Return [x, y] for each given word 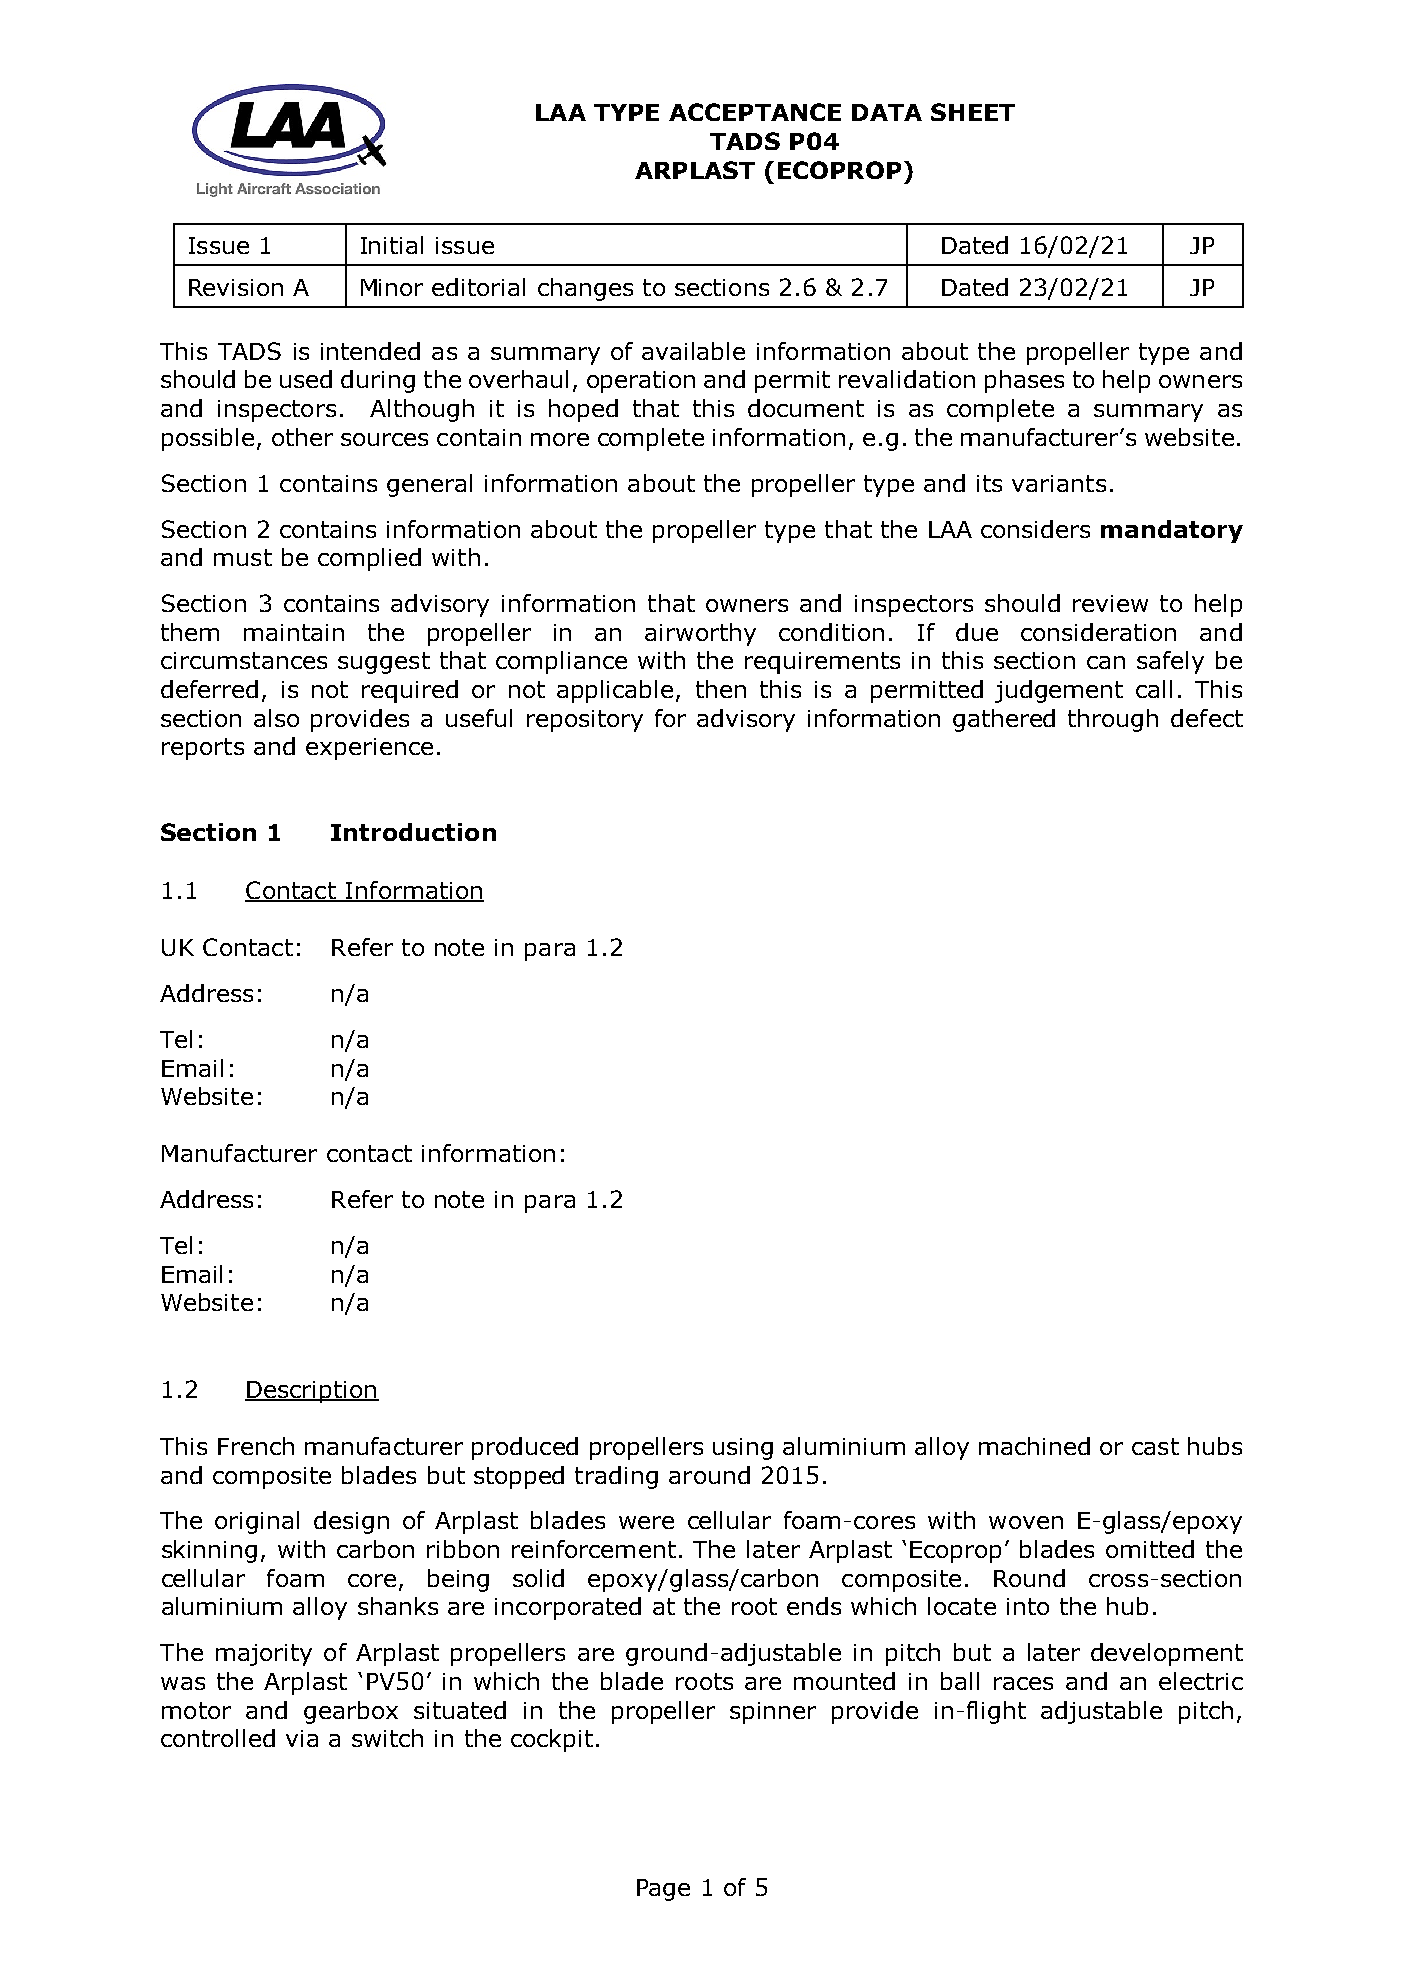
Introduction [413, 832]
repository [585, 721]
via [302, 1738]
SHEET [973, 112]
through [1113, 720]
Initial [392, 245]
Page [663, 1890]
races [1023, 1683]
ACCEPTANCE [755, 112]
